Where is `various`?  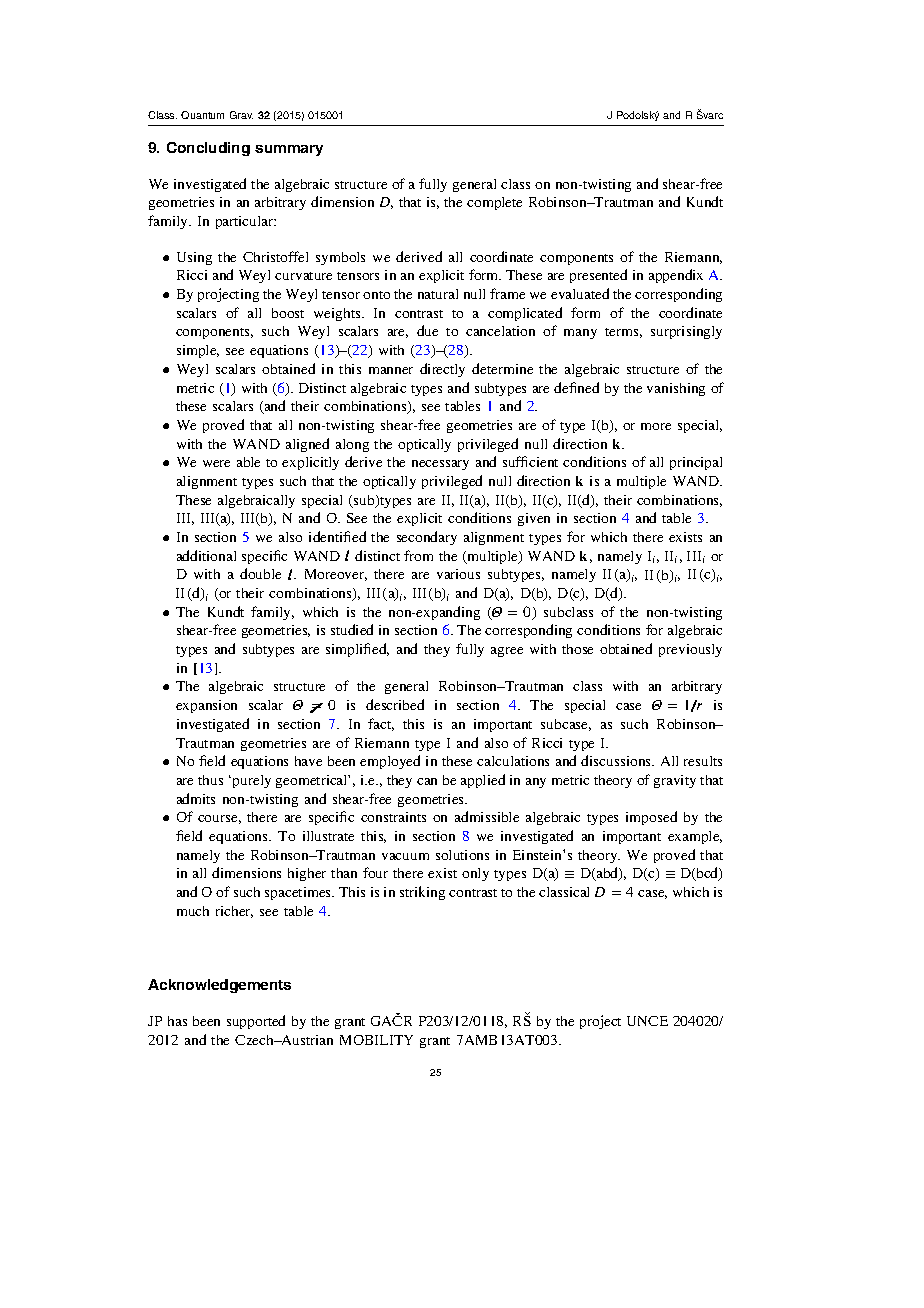 various is located at coordinates (458, 574).
